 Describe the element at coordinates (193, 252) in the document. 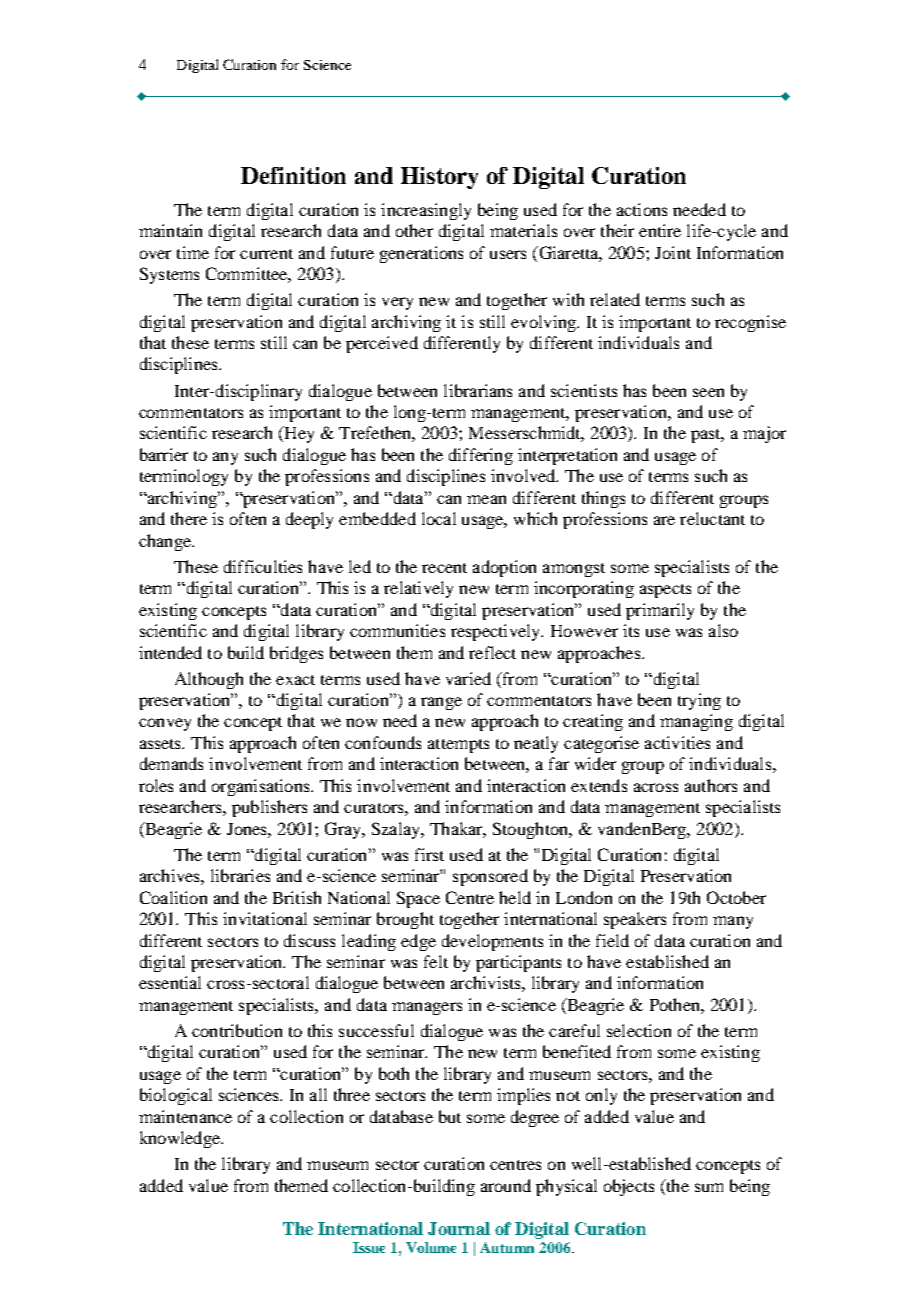

I see `time` at that location.
